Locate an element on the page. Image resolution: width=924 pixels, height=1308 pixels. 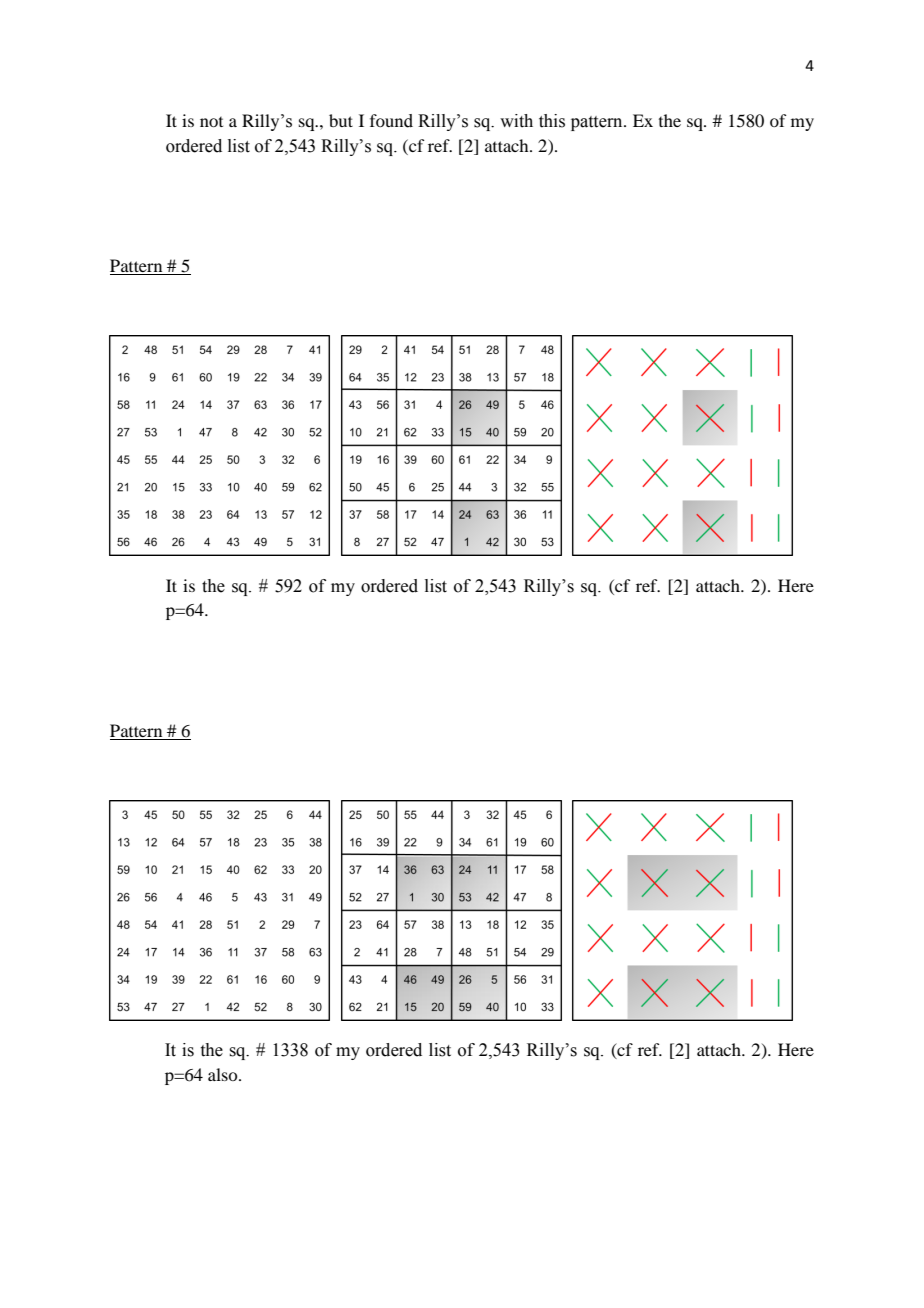
this is located at coordinates (552, 121).
